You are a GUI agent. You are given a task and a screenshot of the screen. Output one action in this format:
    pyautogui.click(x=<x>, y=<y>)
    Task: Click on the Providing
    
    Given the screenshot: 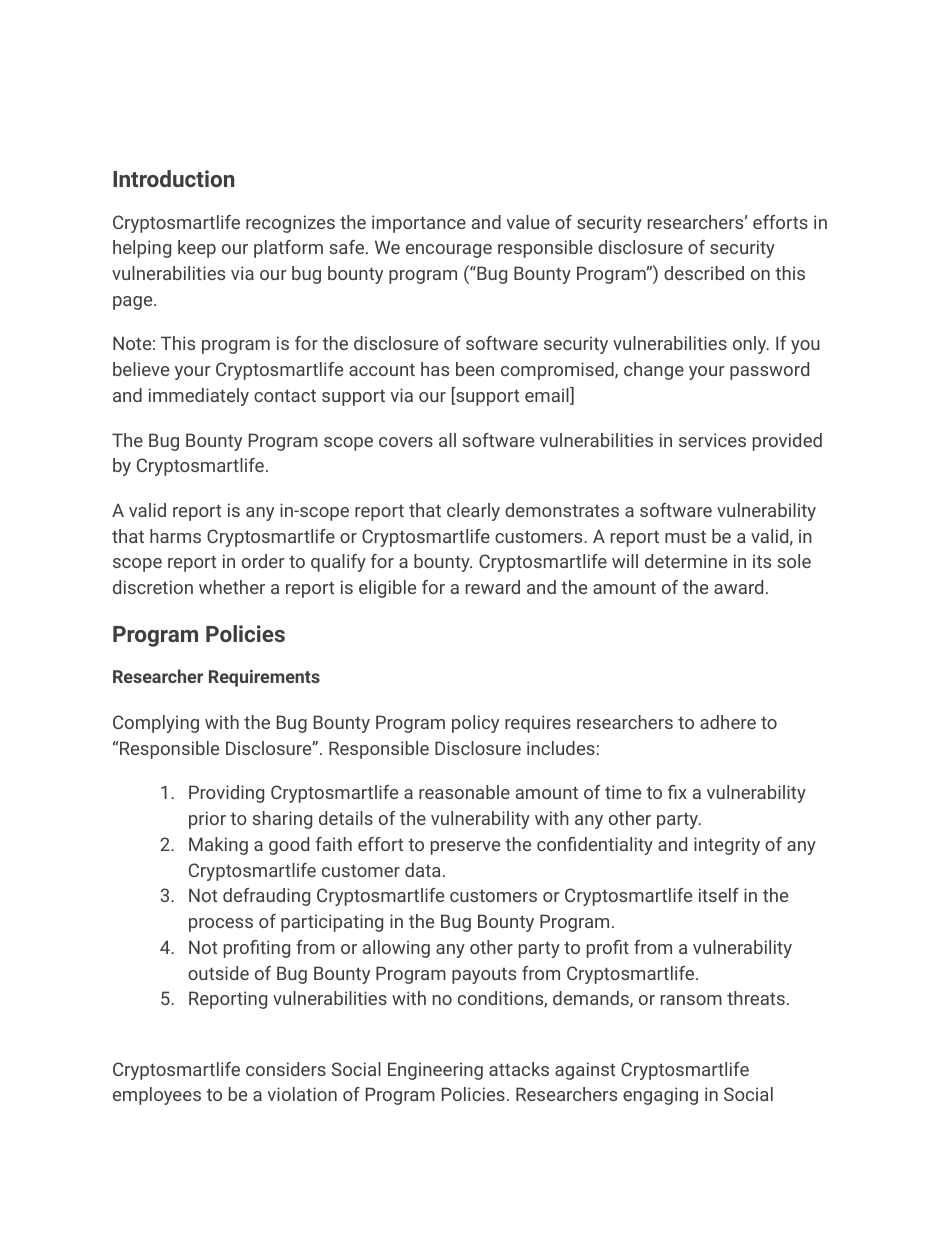 What is the action you would take?
    pyautogui.click(x=226, y=794)
